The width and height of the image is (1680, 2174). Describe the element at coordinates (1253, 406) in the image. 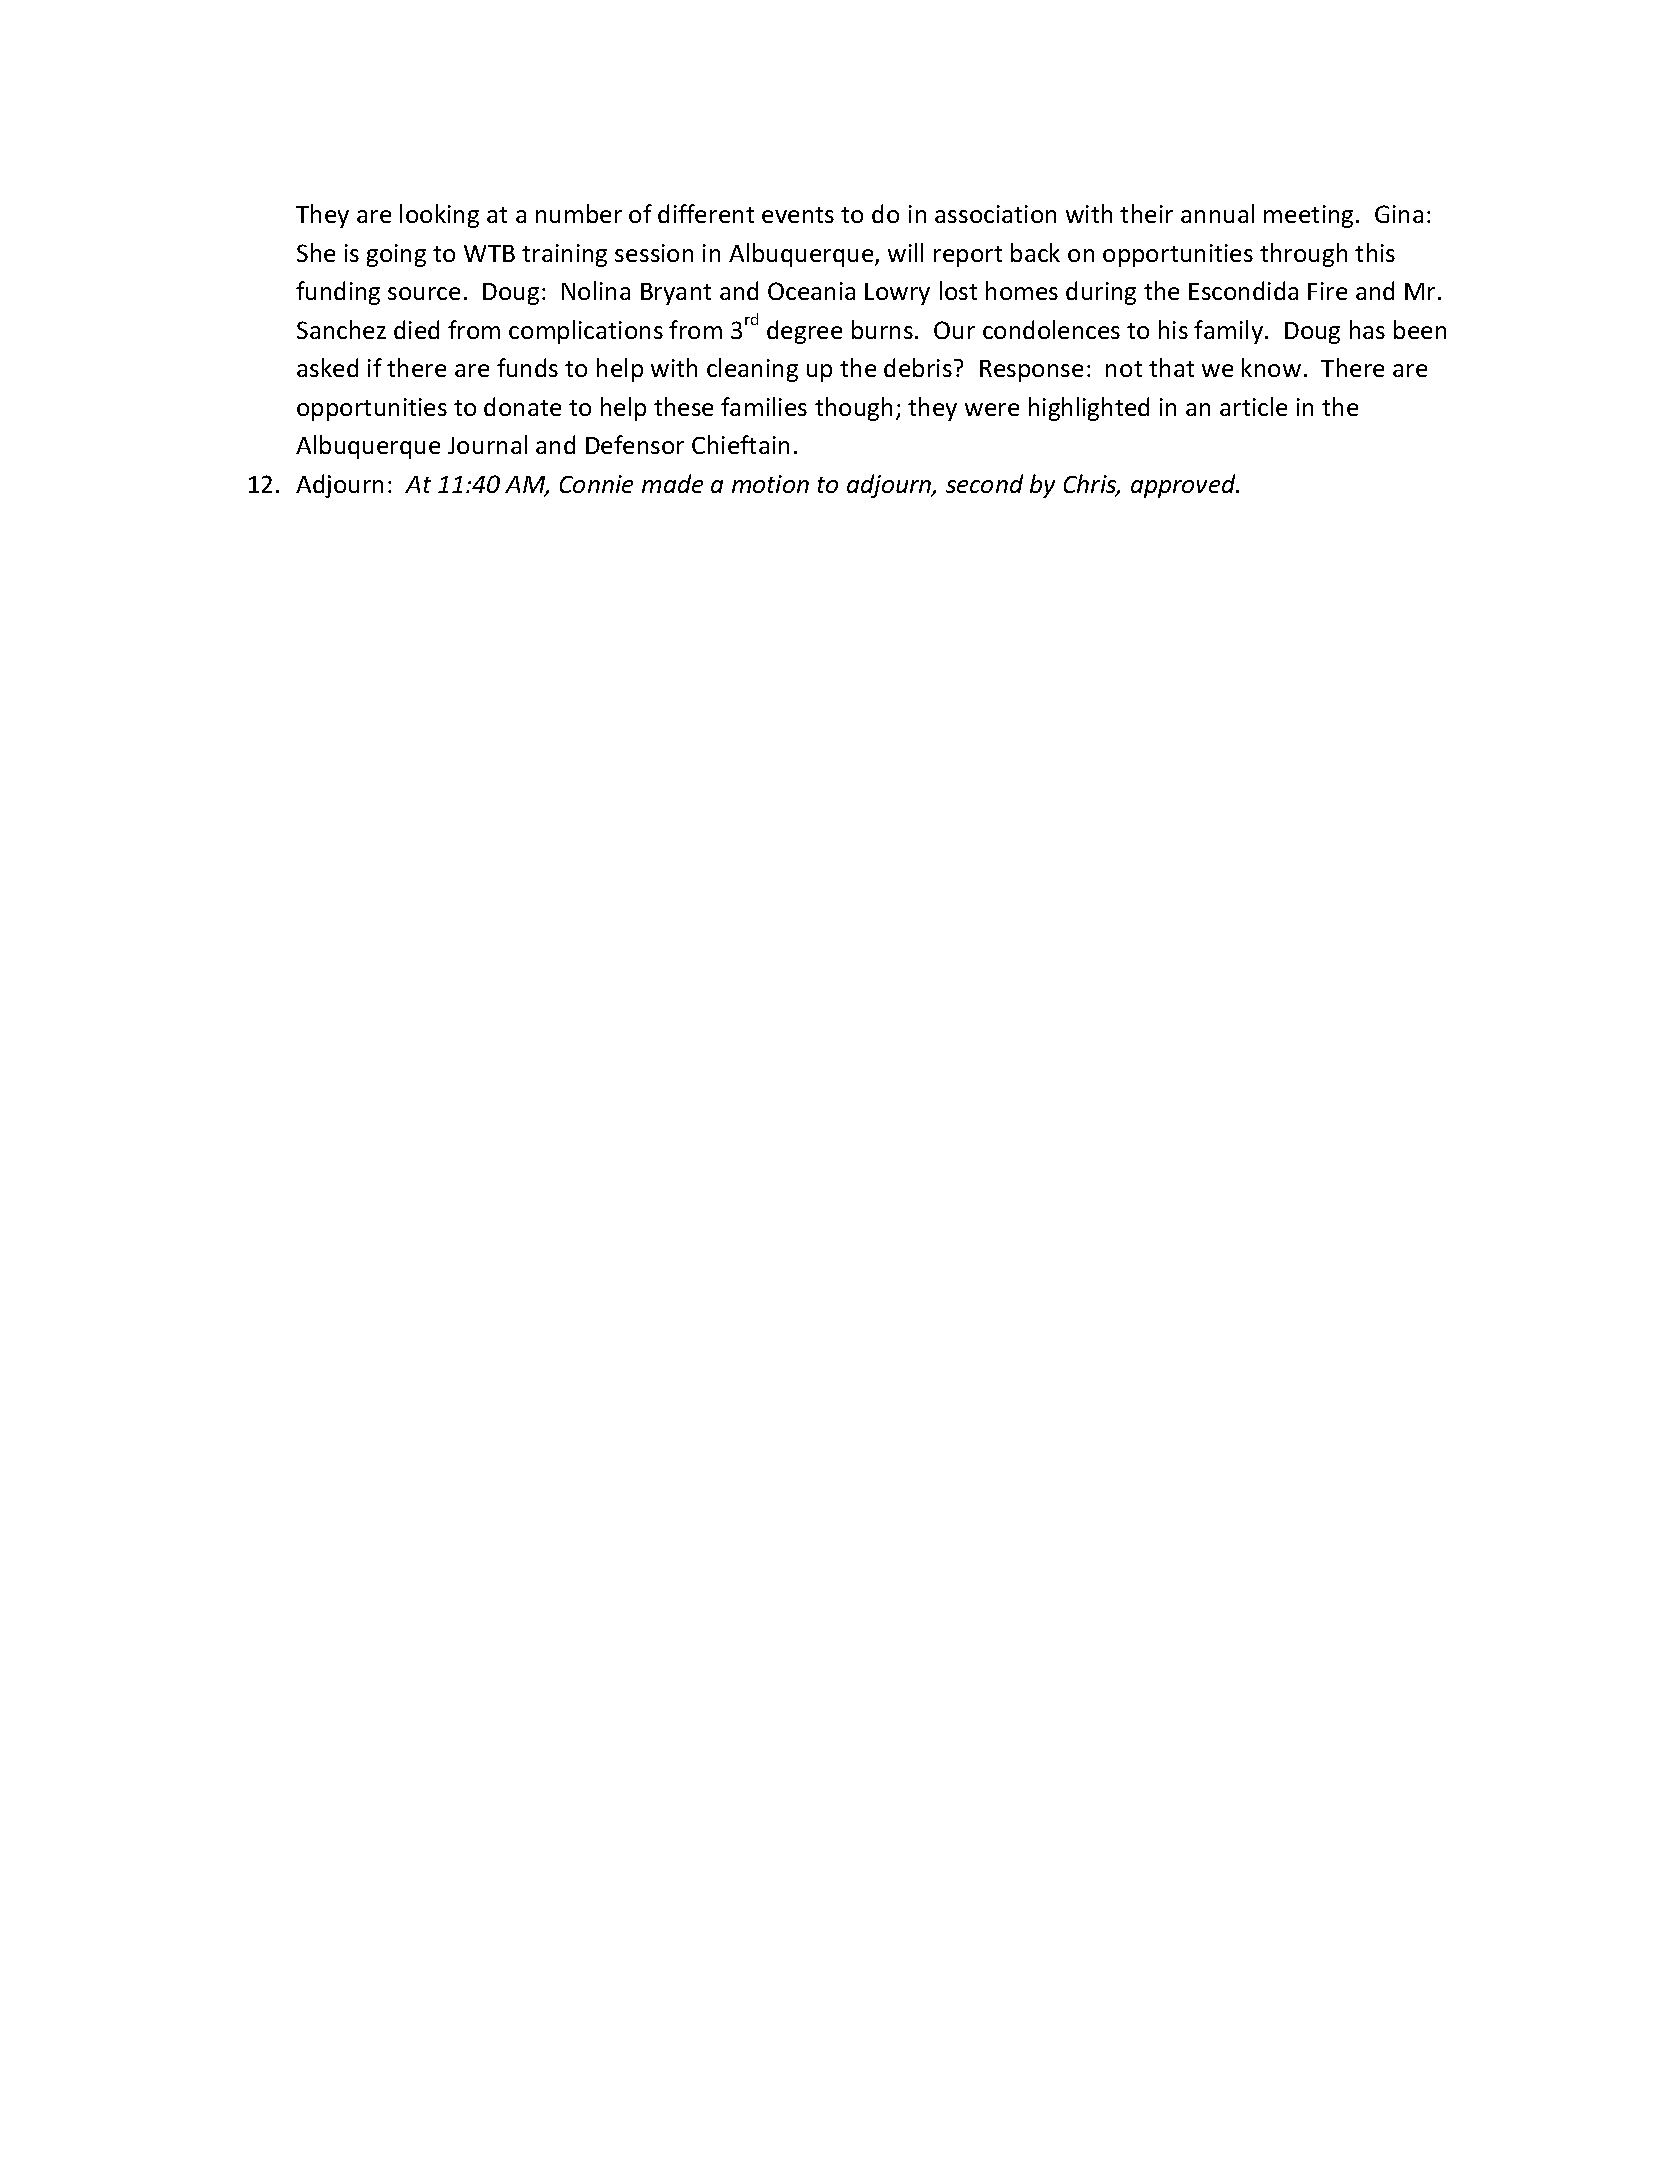

I see `article` at that location.
